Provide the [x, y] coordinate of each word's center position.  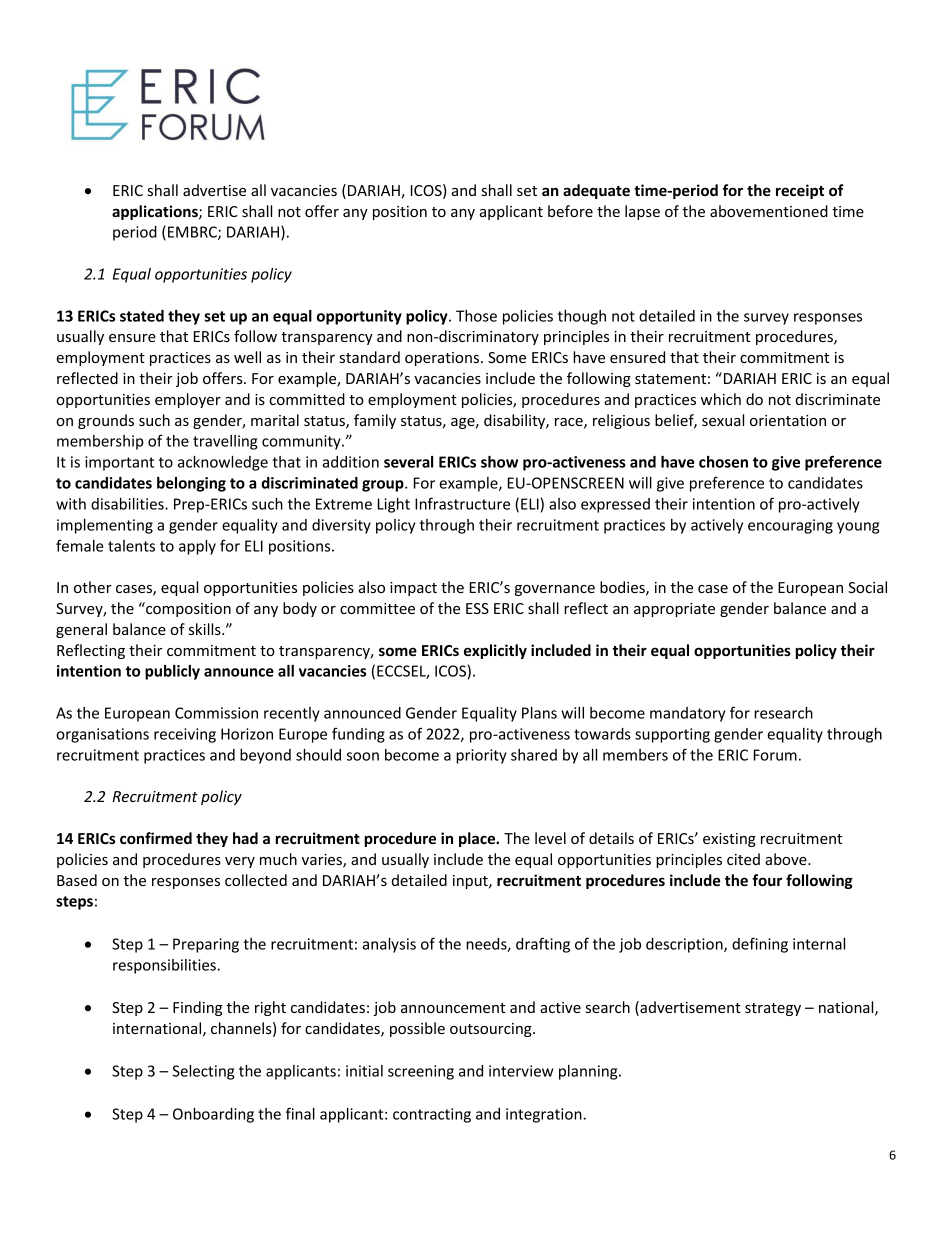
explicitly [495, 651]
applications [156, 212]
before [570, 211]
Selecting [203, 1072]
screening [421, 1072]
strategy [773, 1009]
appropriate [674, 610]
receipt [800, 191]
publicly [172, 672]
